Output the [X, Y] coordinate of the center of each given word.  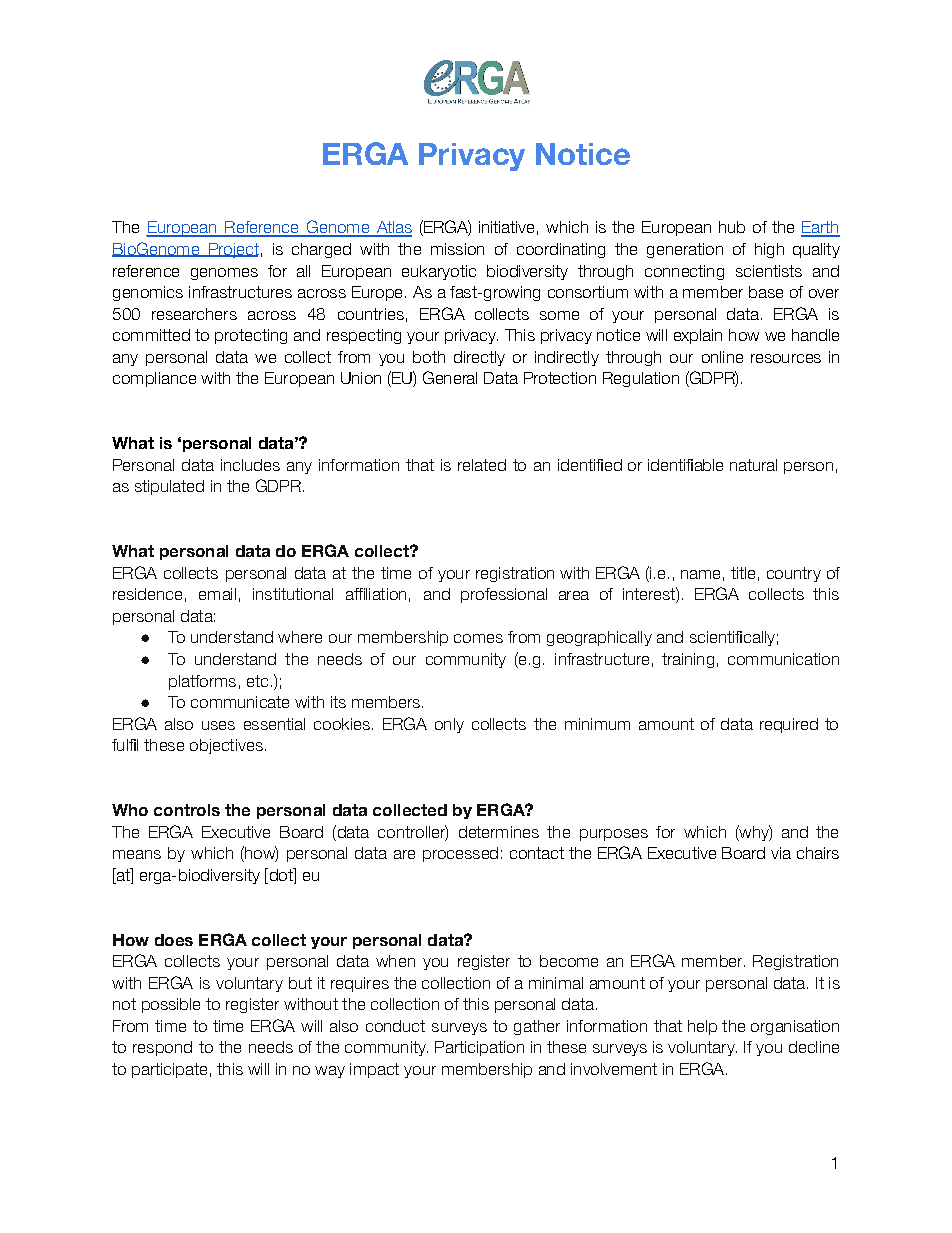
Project [232, 250]
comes [478, 638]
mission [457, 249]
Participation [479, 1048]
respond [162, 1048]
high [769, 250]
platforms [202, 682]
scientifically [732, 638]
